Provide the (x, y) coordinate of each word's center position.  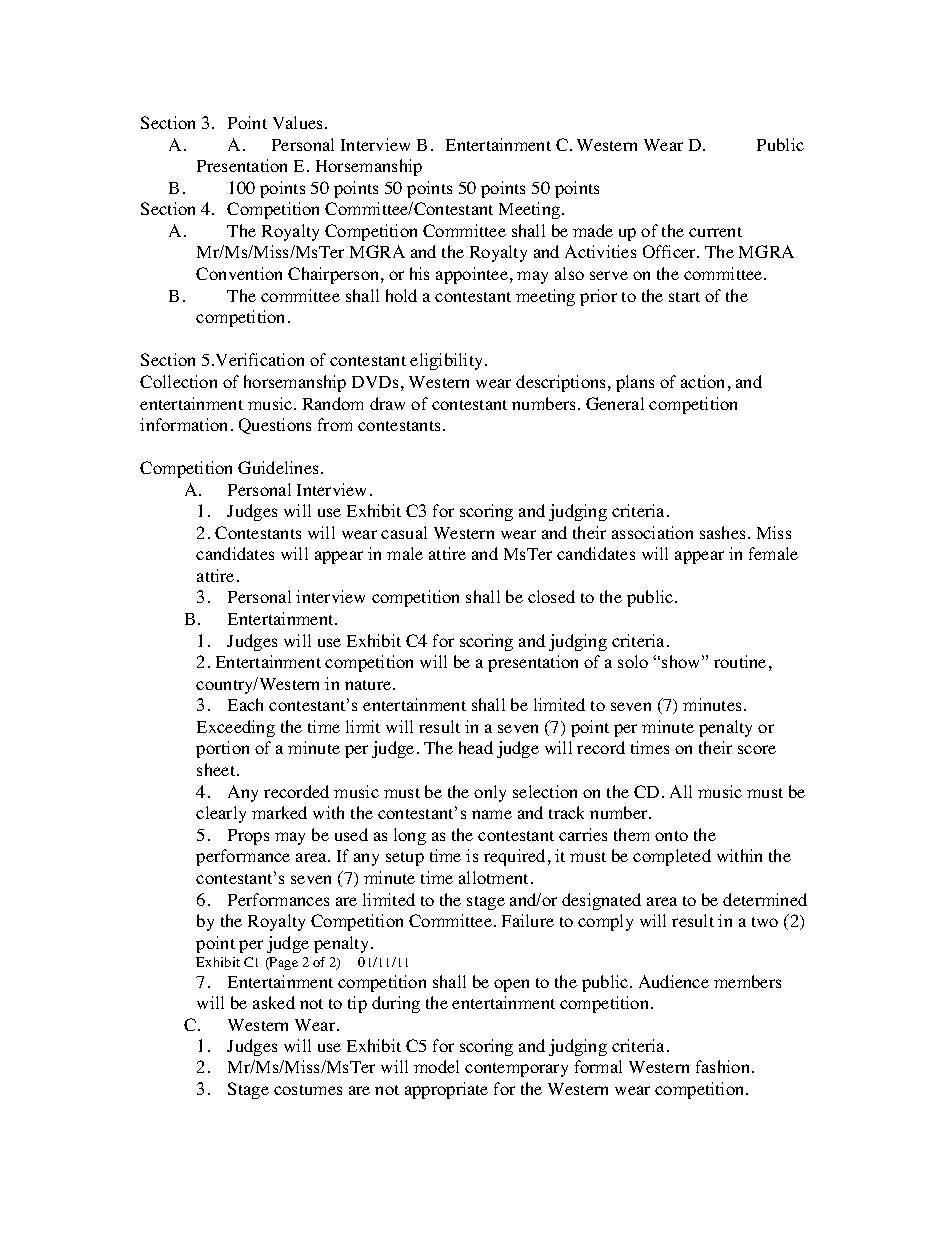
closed (551, 596)
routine (740, 661)
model (436, 1066)
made (593, 230)
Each (245, 704)
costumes (308, 1090)
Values (299, 122)
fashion (724, 1066)
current (715, 232)
